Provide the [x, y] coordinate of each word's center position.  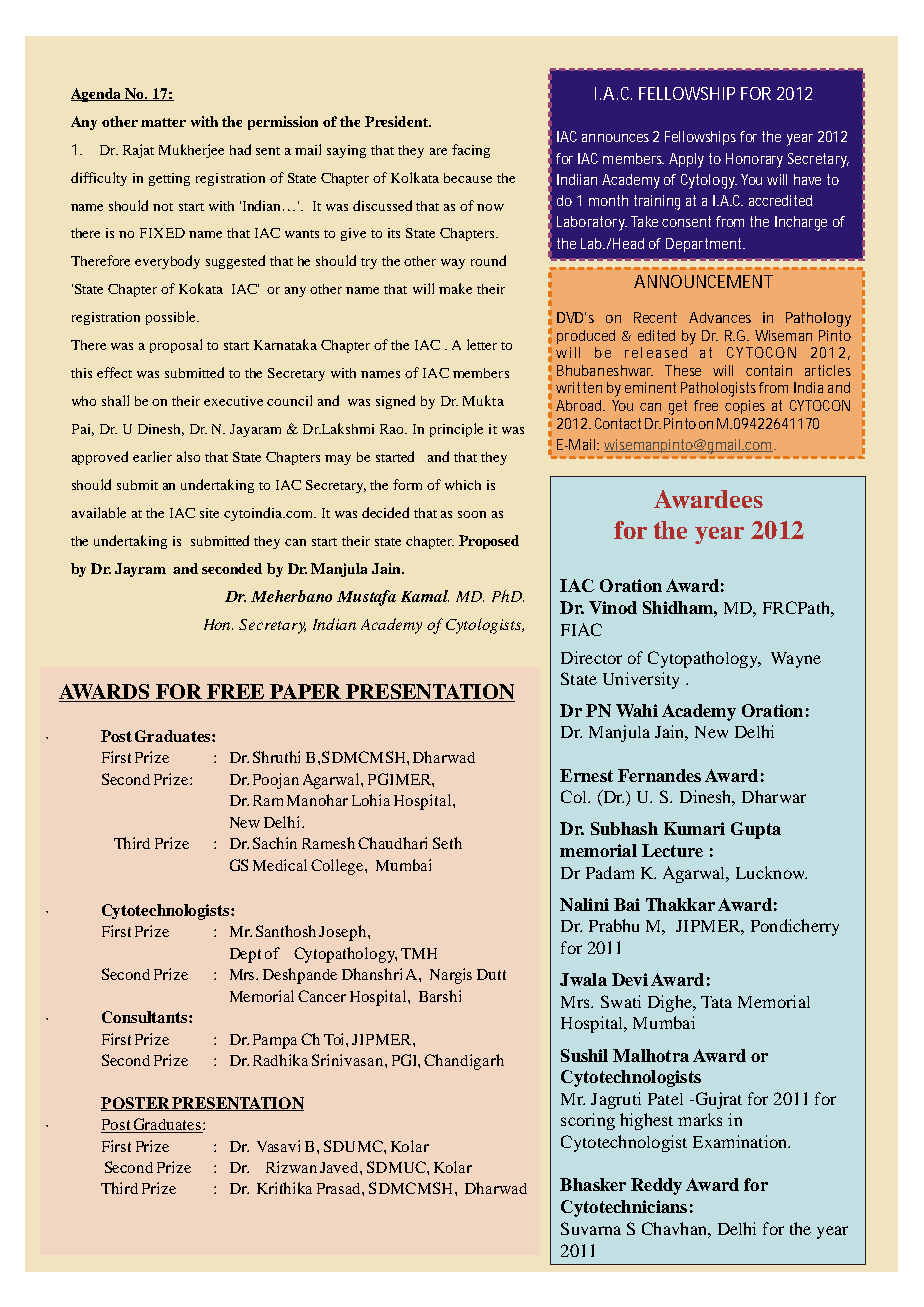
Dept [245, 955]
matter [163, 122]
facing [471, 151]
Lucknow [771, 872]
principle [456, 430]
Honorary [754, 160]
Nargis [451, 976]
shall [115, 400]
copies [745, 407]
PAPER [305, 693]
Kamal [425, 596]
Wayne [796, 660]
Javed [340, 1167]
